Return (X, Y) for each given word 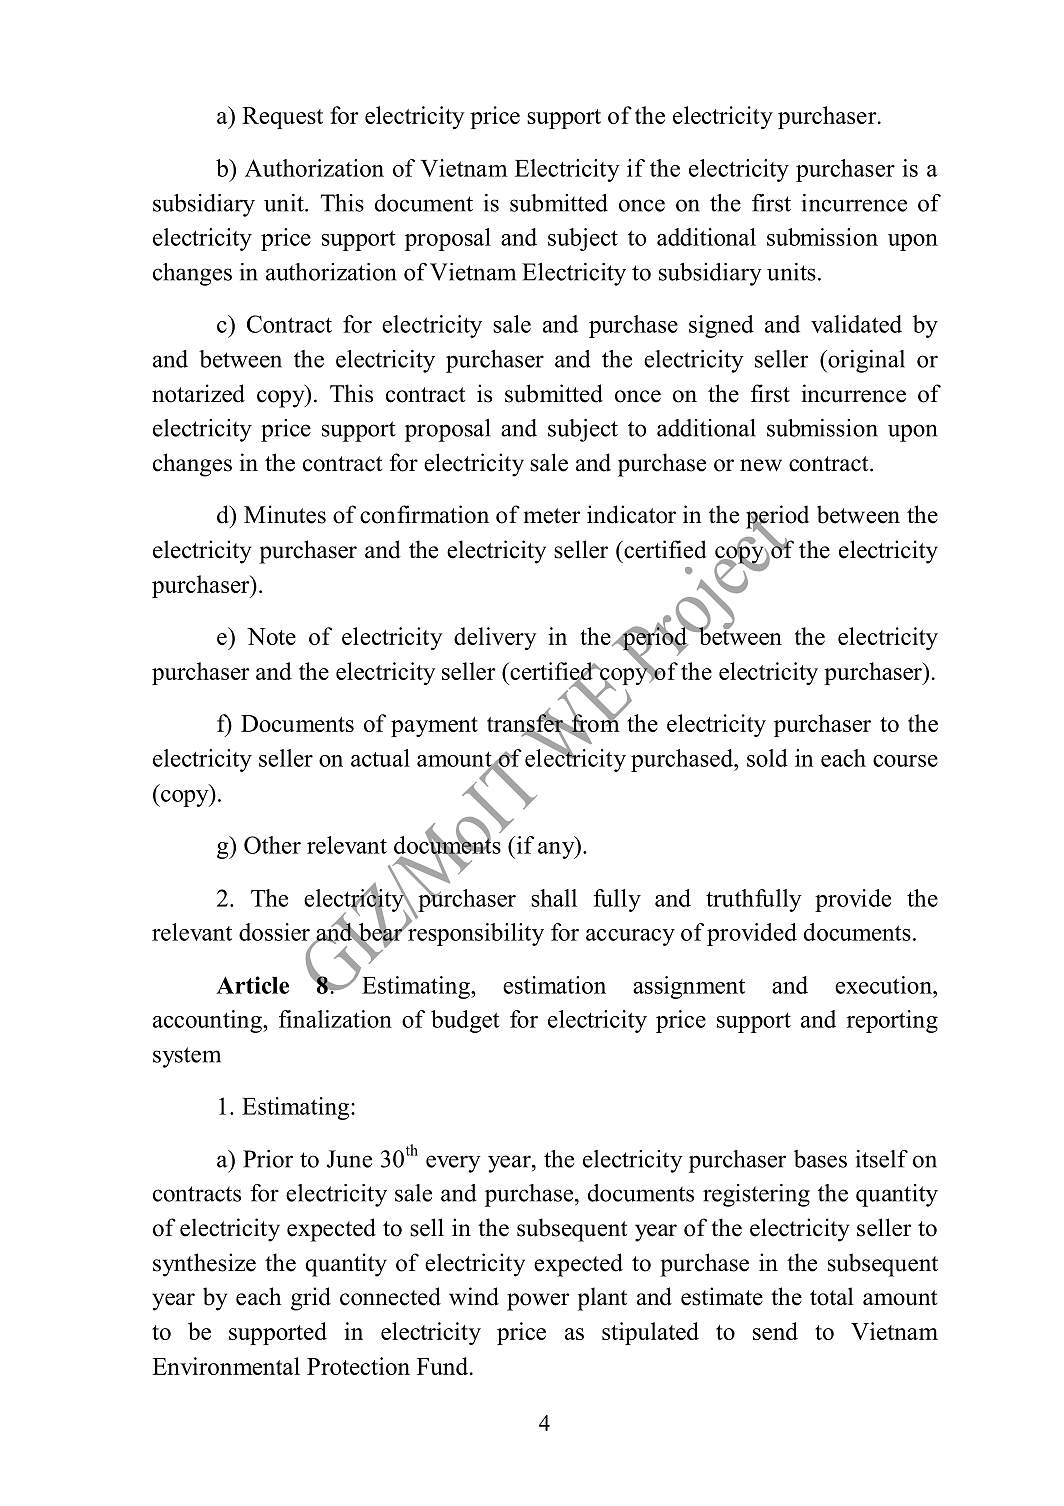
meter (552, 516)
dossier (274, 932)
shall (554, 898)
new (761, 465)
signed (721, 326)
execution (884, 985)
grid (311, 1299)
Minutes (285, 514)
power (538, 1302)
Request (282, 118)
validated (856, 324)
